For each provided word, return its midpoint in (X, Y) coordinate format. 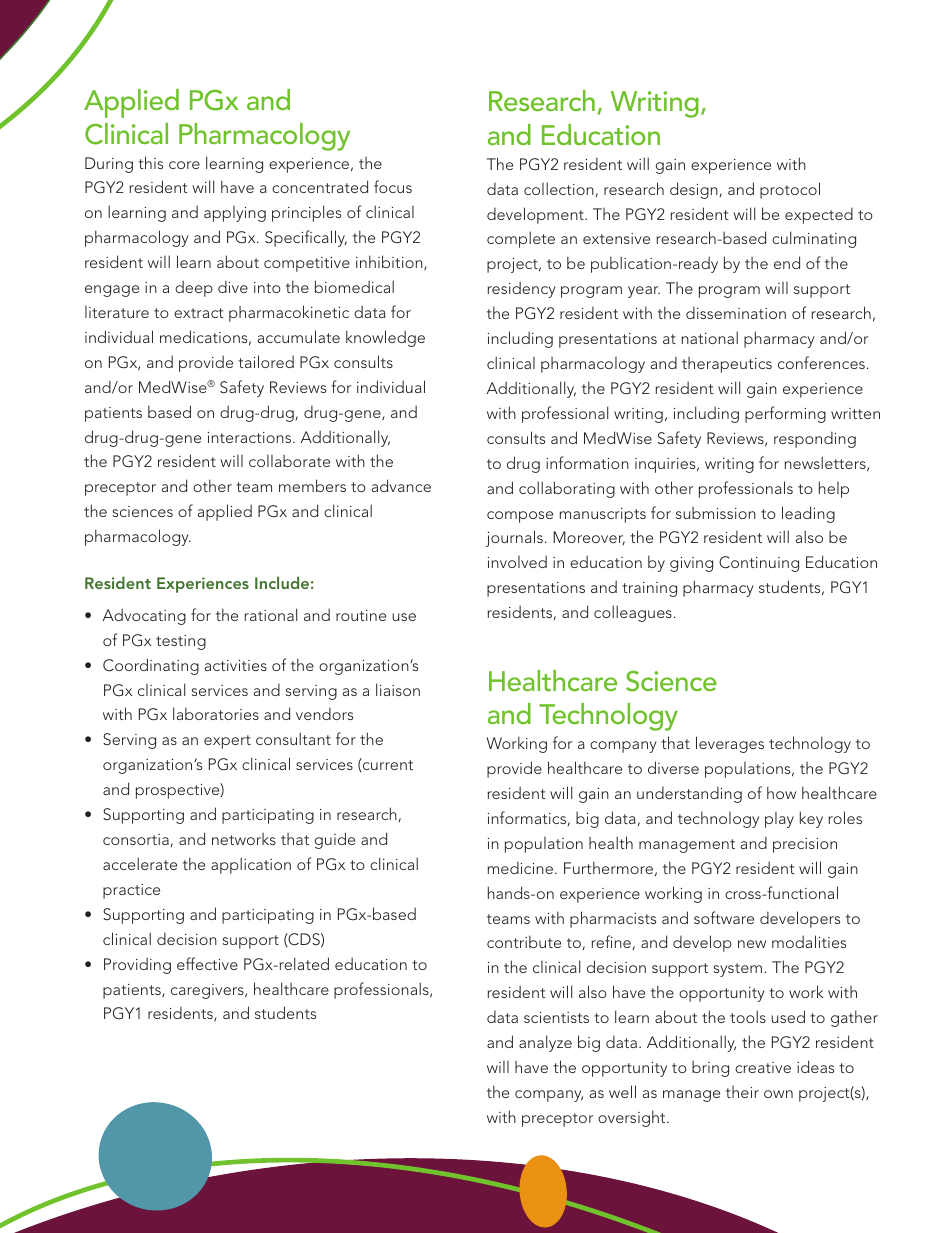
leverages (730, 744)
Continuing (759, 564)
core (184, 165)
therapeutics (727, 365)
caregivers (208, 991)
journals (514, 538)
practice (131, 891)
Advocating (144, 616)
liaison (398, 689)
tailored (266, 361)
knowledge (385, 338)
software (724, 917)
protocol (790, 190)
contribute (524, 941)
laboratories (216, 713)
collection (560, 189)
